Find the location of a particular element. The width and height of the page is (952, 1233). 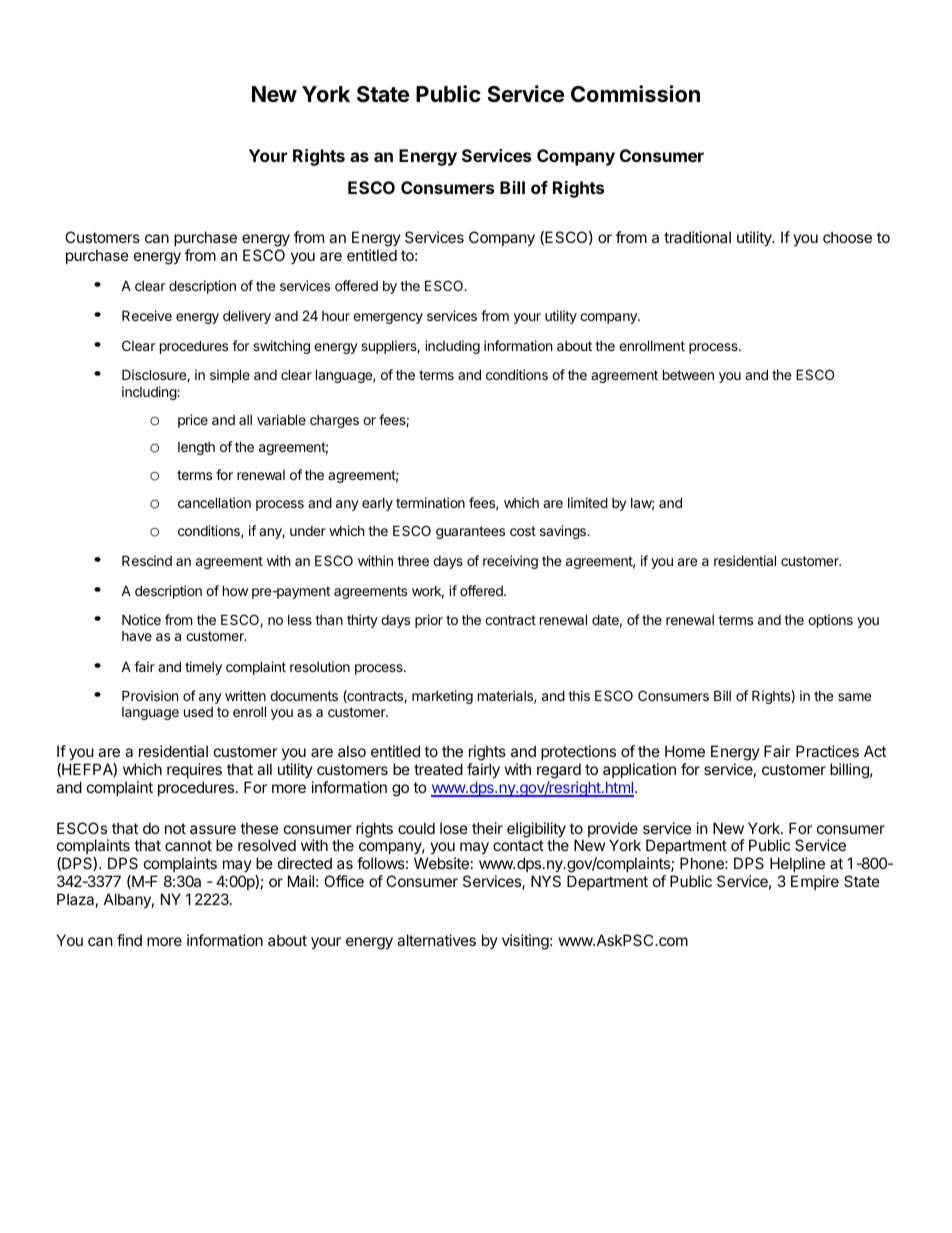

find is located at coordinates (129, 940).
